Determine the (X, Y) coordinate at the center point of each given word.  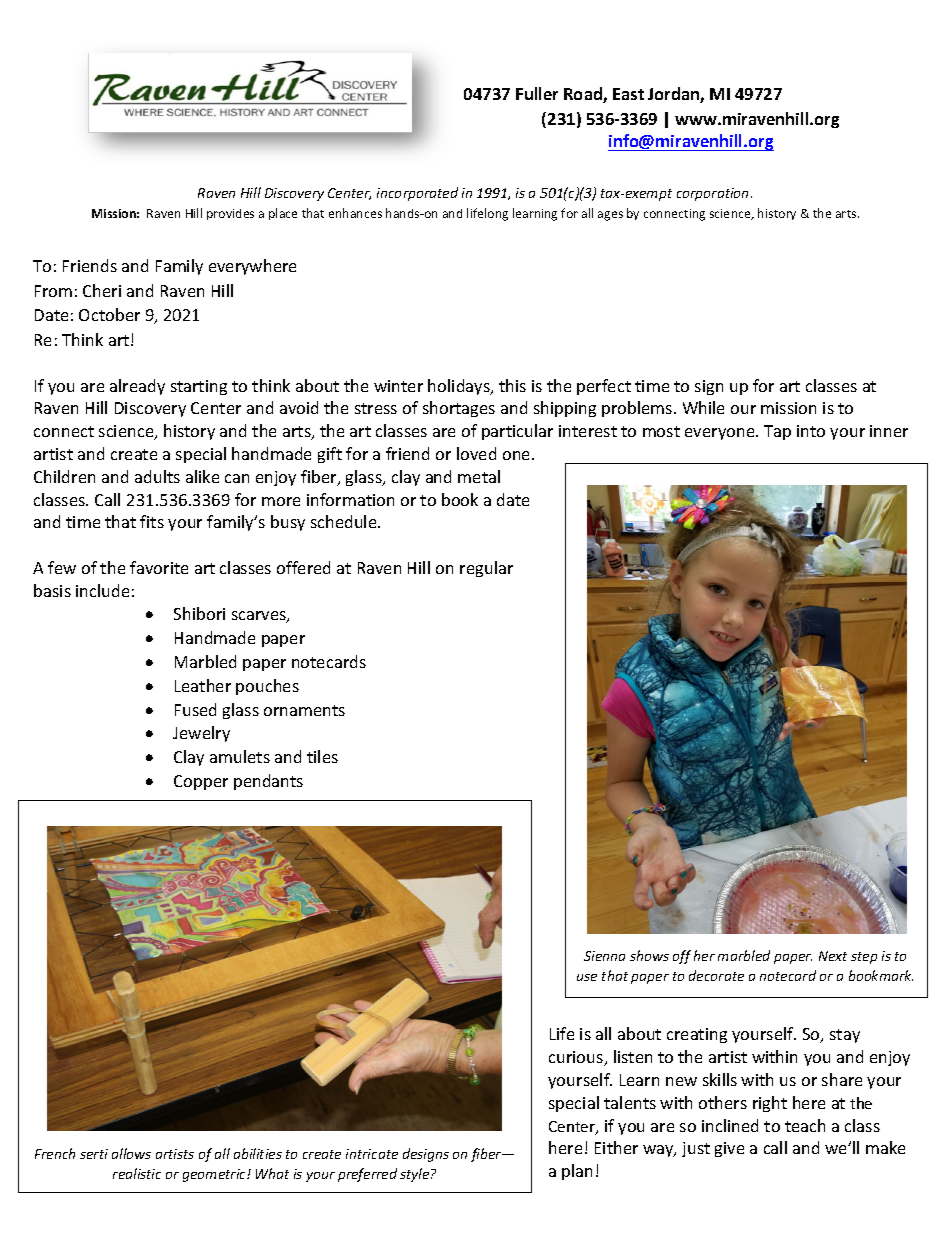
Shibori (199, 613)
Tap (777, 432)
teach (805, 1125)
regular (486, 569)
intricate (372, 1154)
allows (131, 1153)
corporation (714, 194)
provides (230, 214)
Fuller (537, 93)
